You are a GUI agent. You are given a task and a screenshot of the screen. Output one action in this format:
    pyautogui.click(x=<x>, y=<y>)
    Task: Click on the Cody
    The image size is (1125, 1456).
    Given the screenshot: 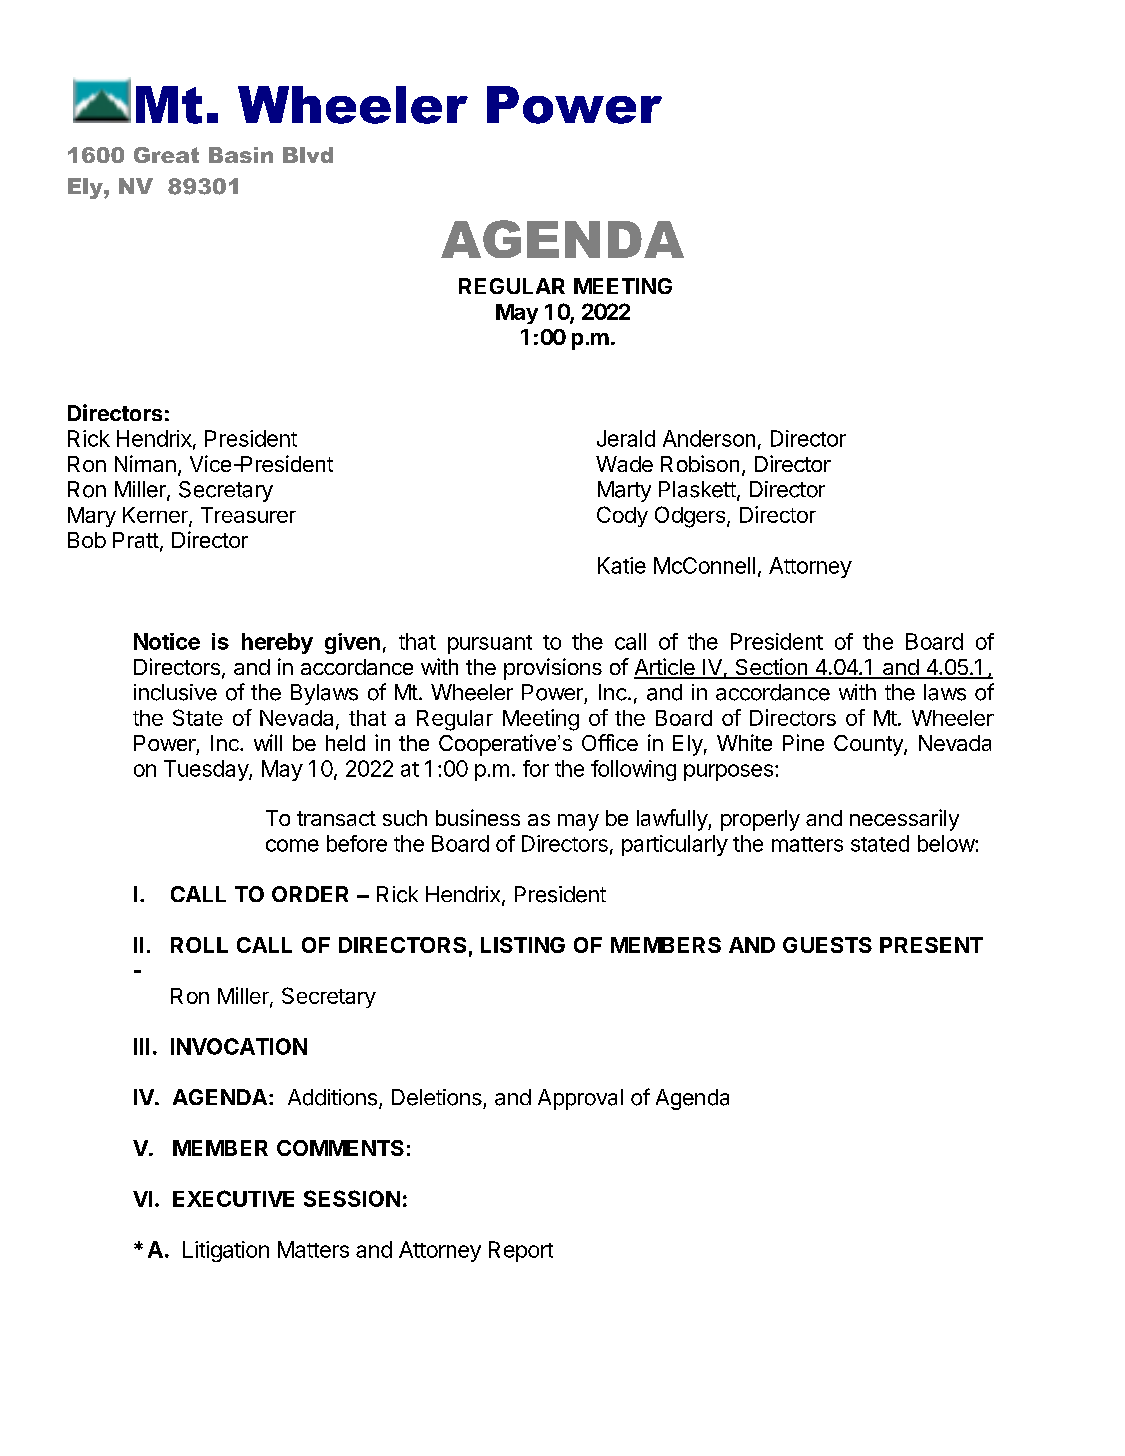 What is the action you would take?
    pyautogui.click(x=622, y=516)
